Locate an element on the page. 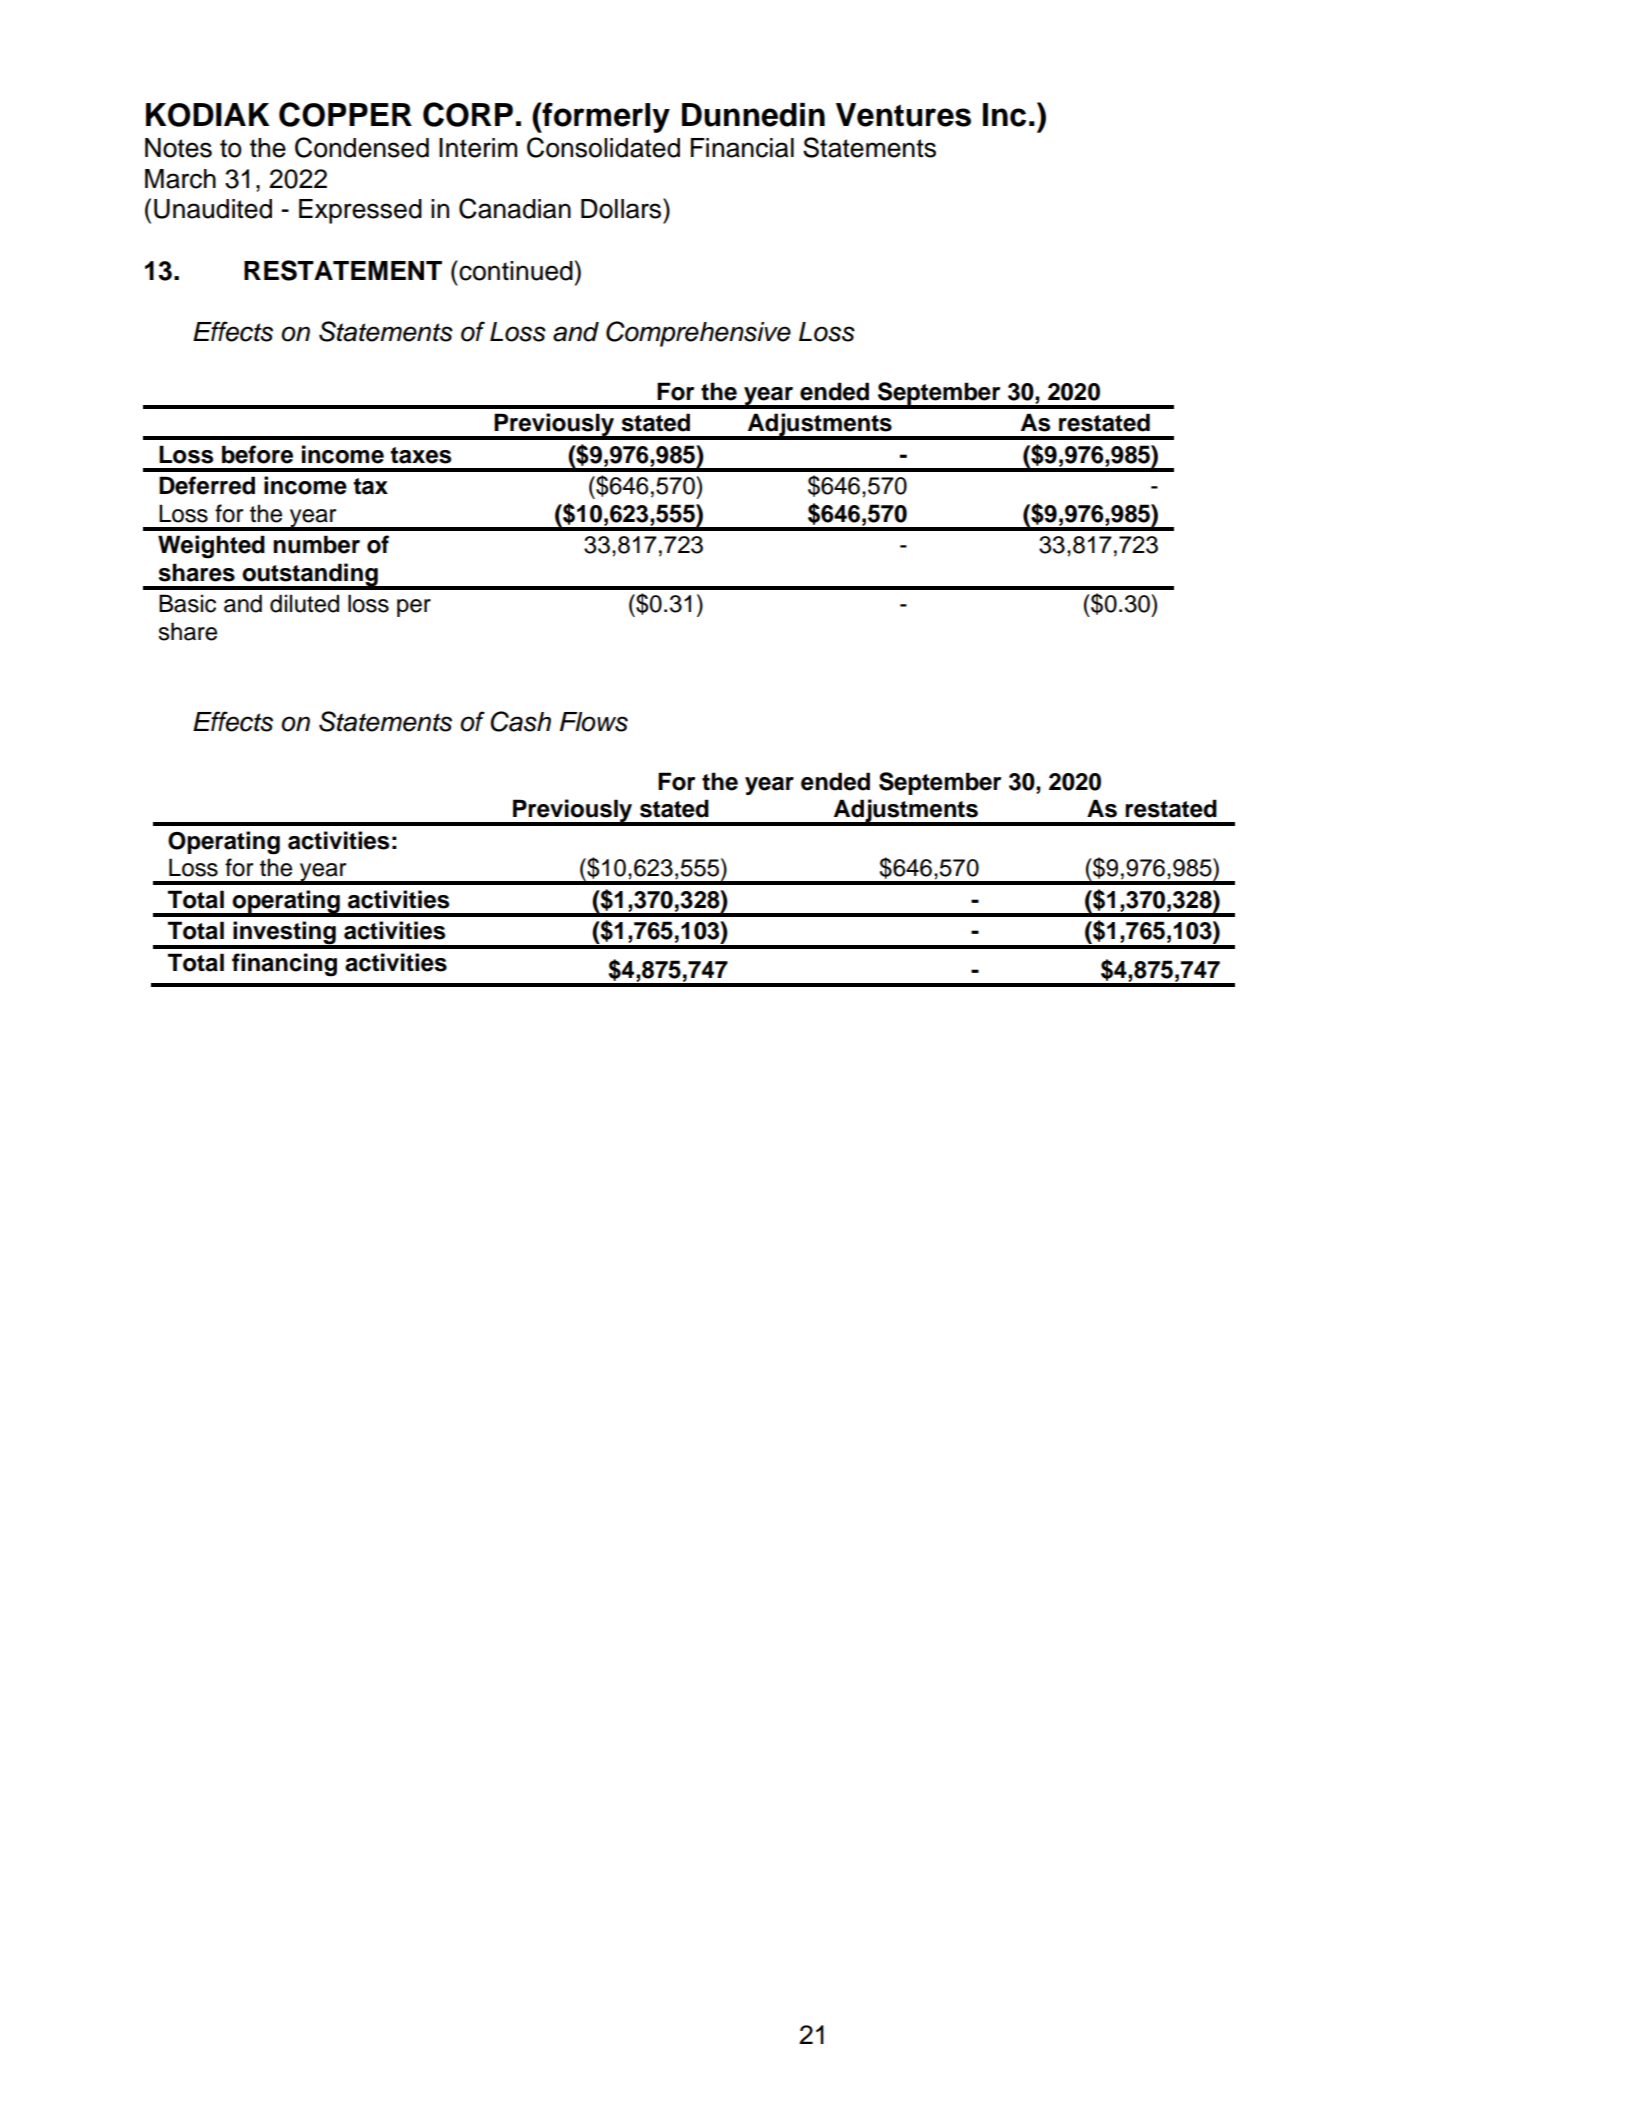 The width and height of the page is (1628, 2107). KODIAK is located at coordinates (208, 115).
